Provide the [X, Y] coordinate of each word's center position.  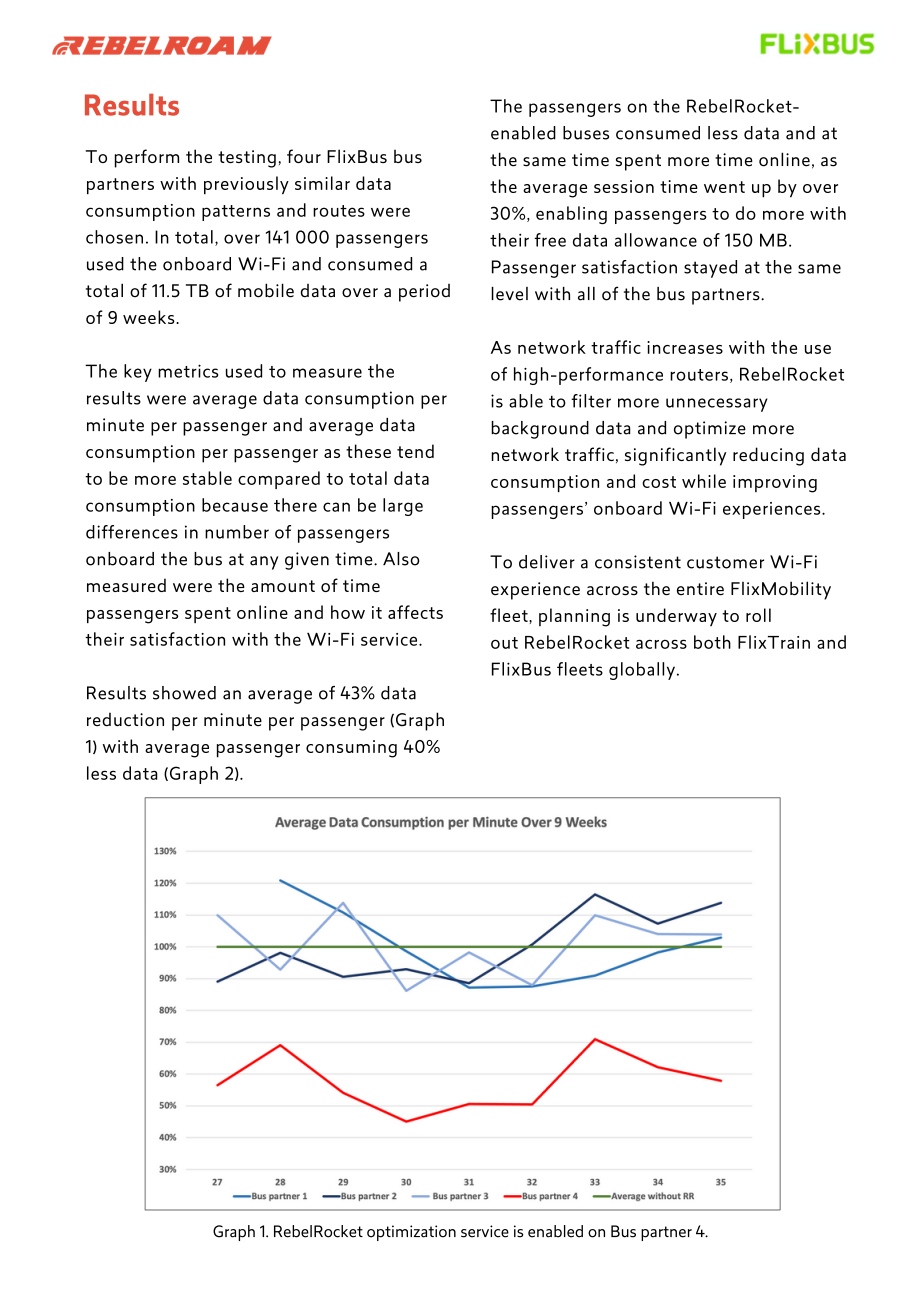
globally [642, 671]
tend [415, 451]
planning [574, 617]
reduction [125, 720]
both [712, 642]
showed [184, 693]
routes [339, 211]
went [724, 187]
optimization [411, 1233]
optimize [710, 430]
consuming [351, 749]
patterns [236, 213]
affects [415, 612]
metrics [188, 371]
